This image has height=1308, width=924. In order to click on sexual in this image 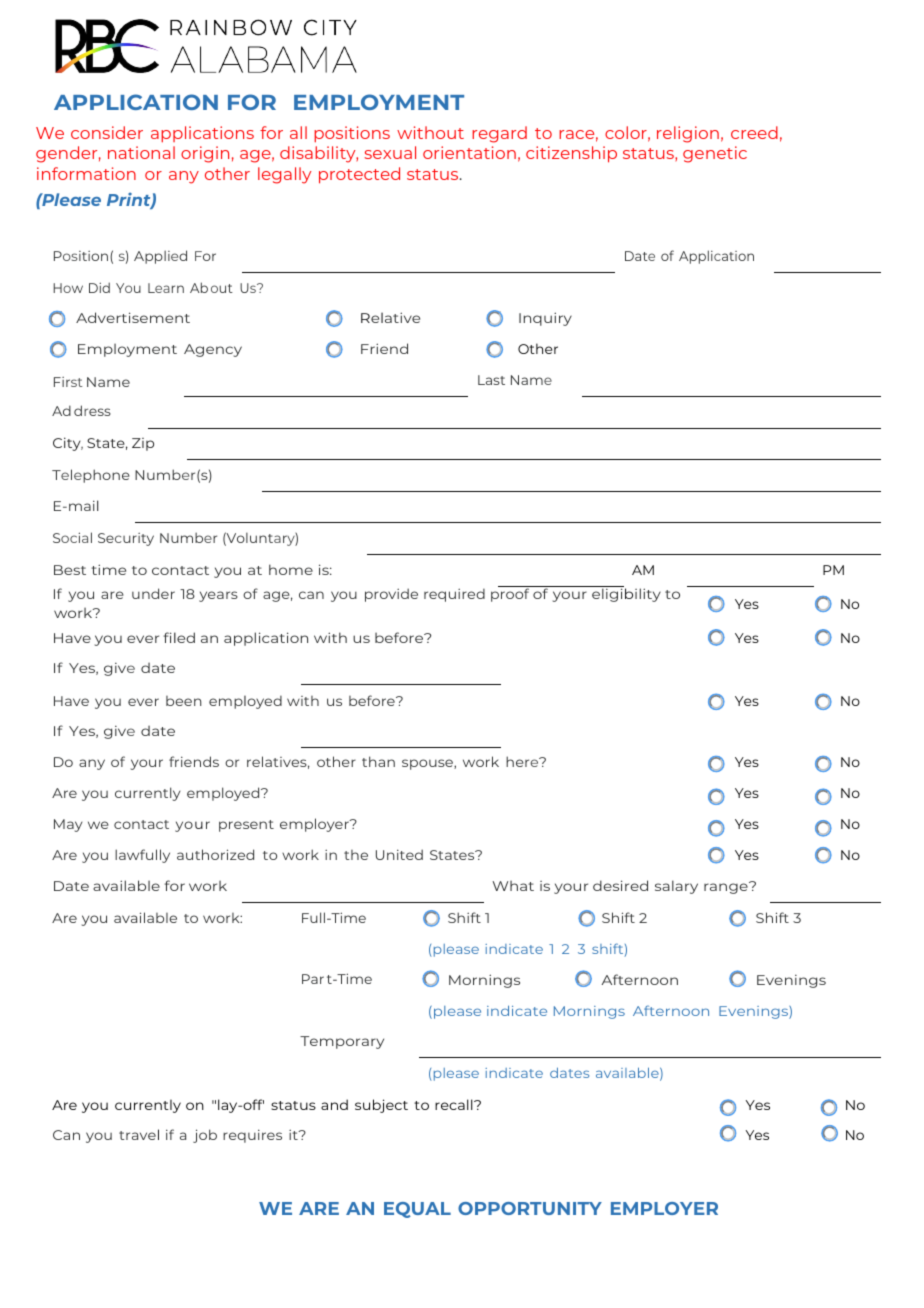, I will do `click(390, 152)`.
